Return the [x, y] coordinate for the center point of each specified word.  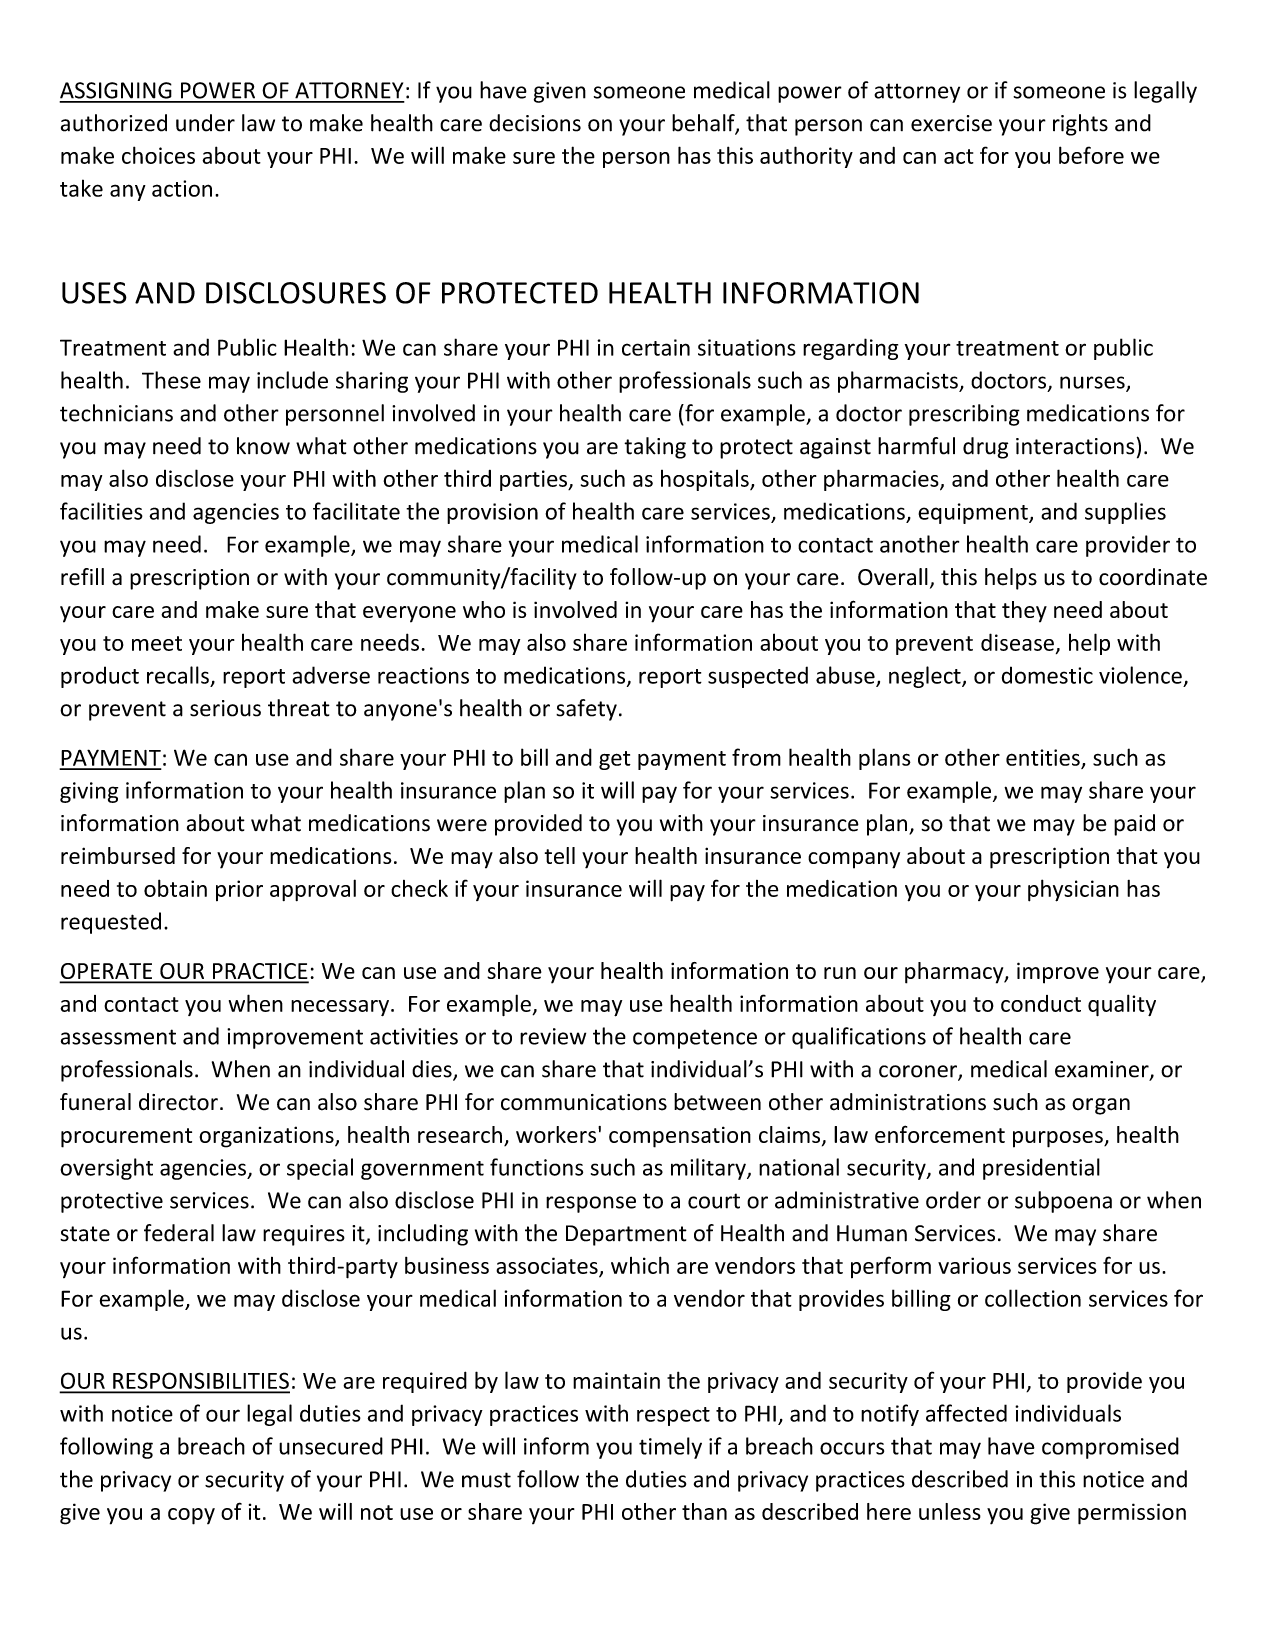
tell [560, 855]
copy [191, 1516]
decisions [535, 123]
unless [950, 1511]
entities [1043, 757]
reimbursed [118, 855]
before [1091, 155]
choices [158, 155]
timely [670, 1448]
